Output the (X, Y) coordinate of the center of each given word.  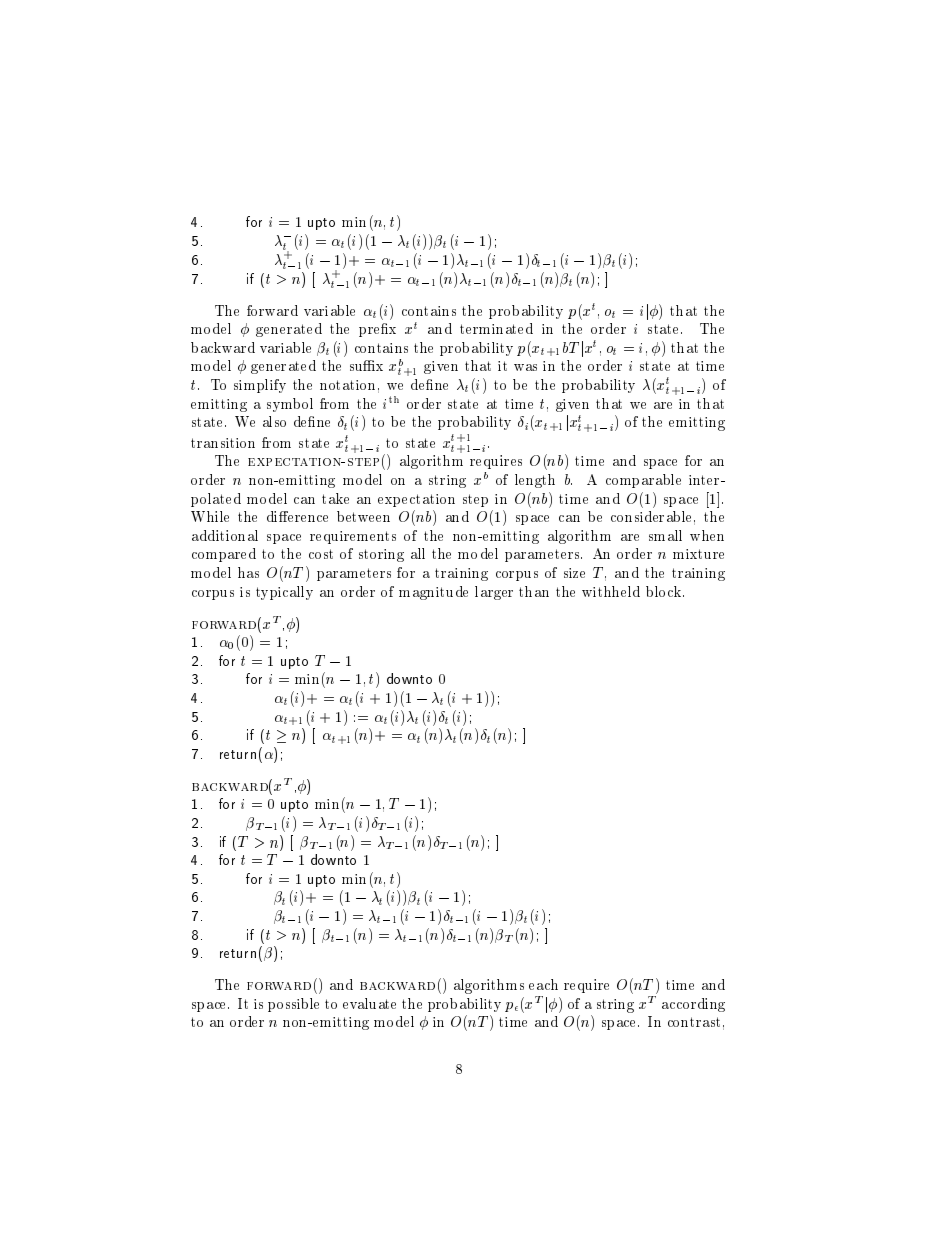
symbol (290, 405)
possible (293, 1005)
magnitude (433, 593)
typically (284, 593)
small (665, 535)
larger (494, 593)
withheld (611, 591)
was (525, 367)
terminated (496, 328)
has (248, 572)
